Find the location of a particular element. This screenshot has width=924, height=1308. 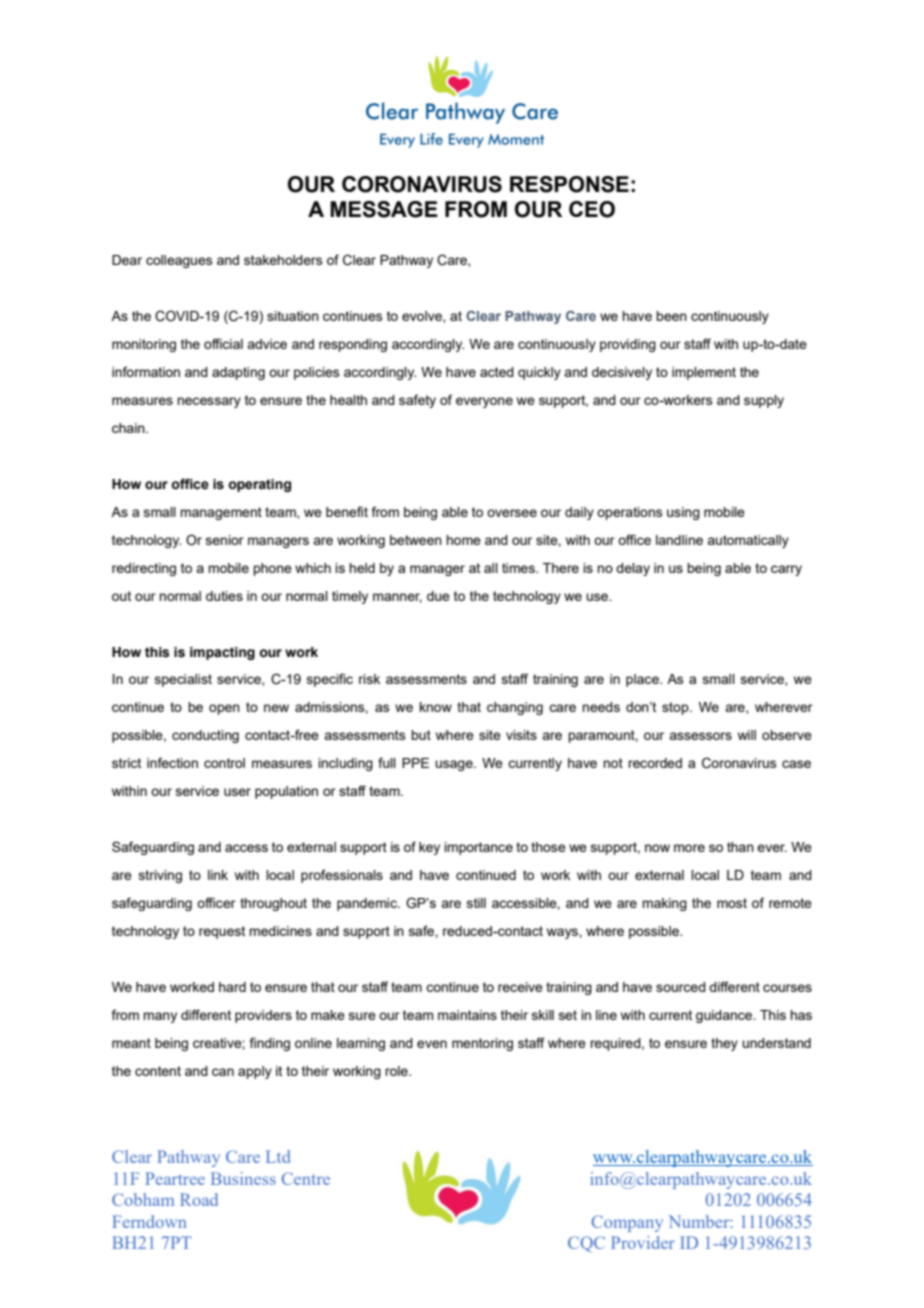

Road is located at coordinates (199, 1199).
